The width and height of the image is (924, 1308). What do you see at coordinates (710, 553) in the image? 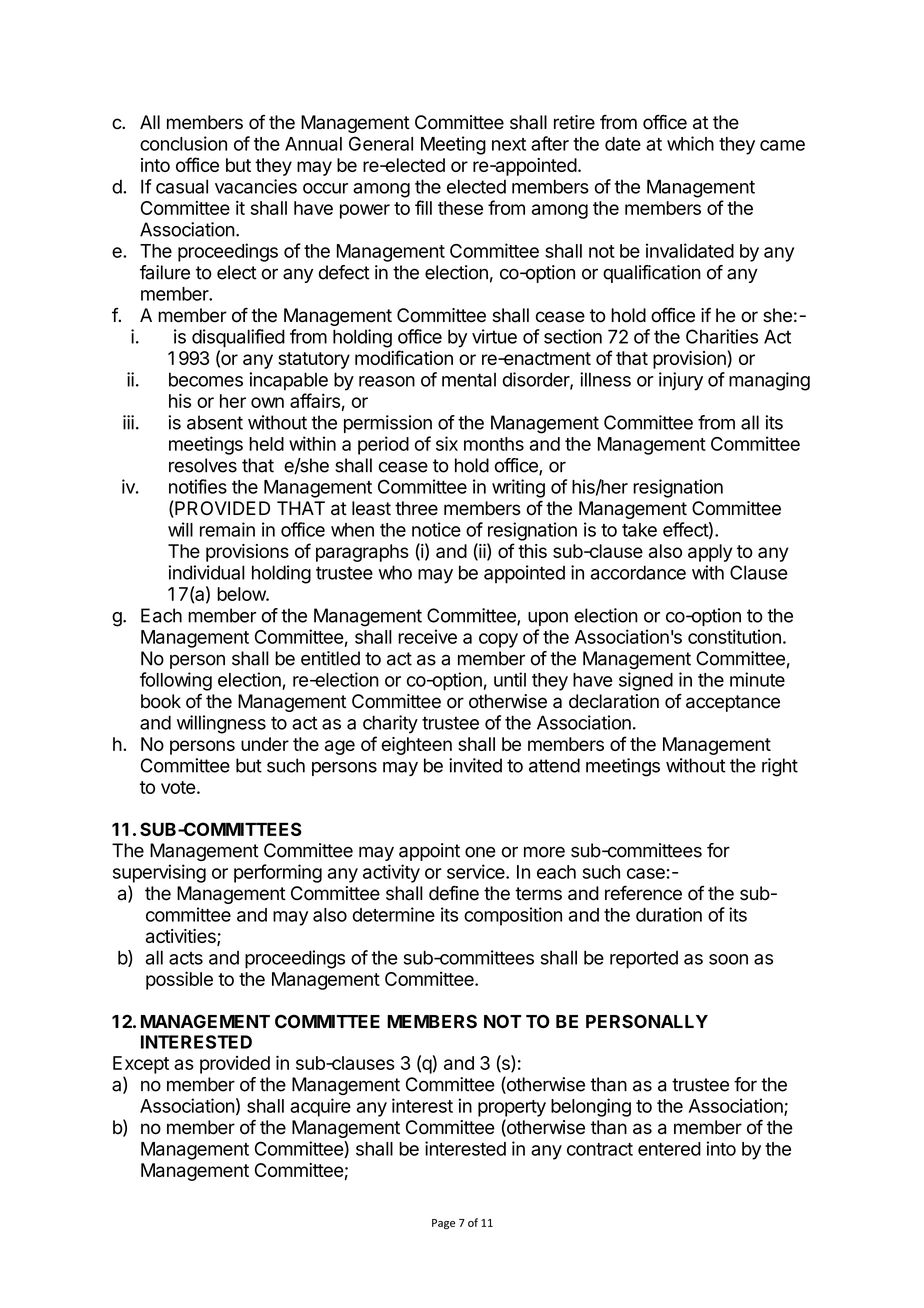
I see `apply` at bounding box center [710, 553].
